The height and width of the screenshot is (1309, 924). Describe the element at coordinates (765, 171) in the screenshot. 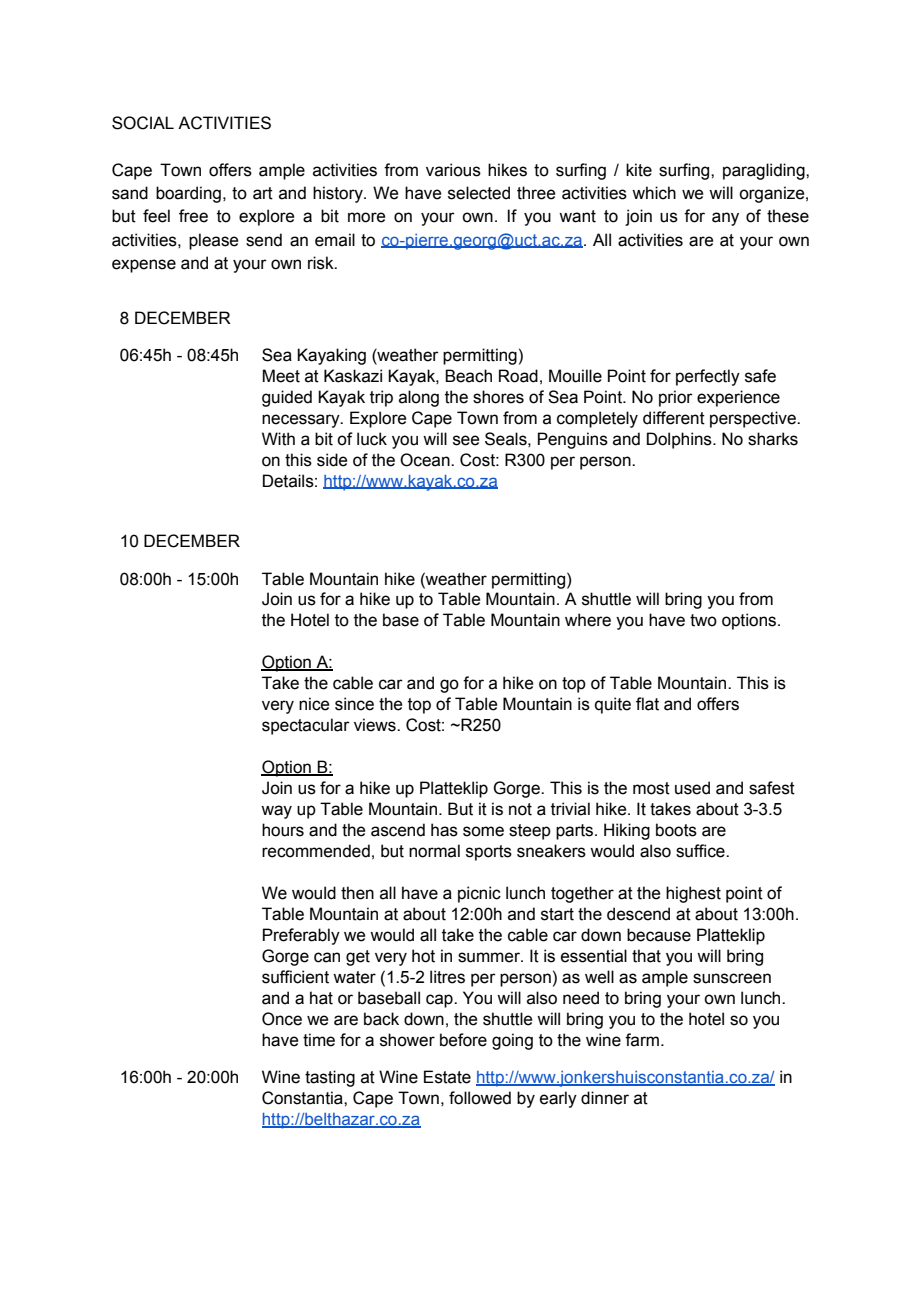

I see `paragliding` at that location.
